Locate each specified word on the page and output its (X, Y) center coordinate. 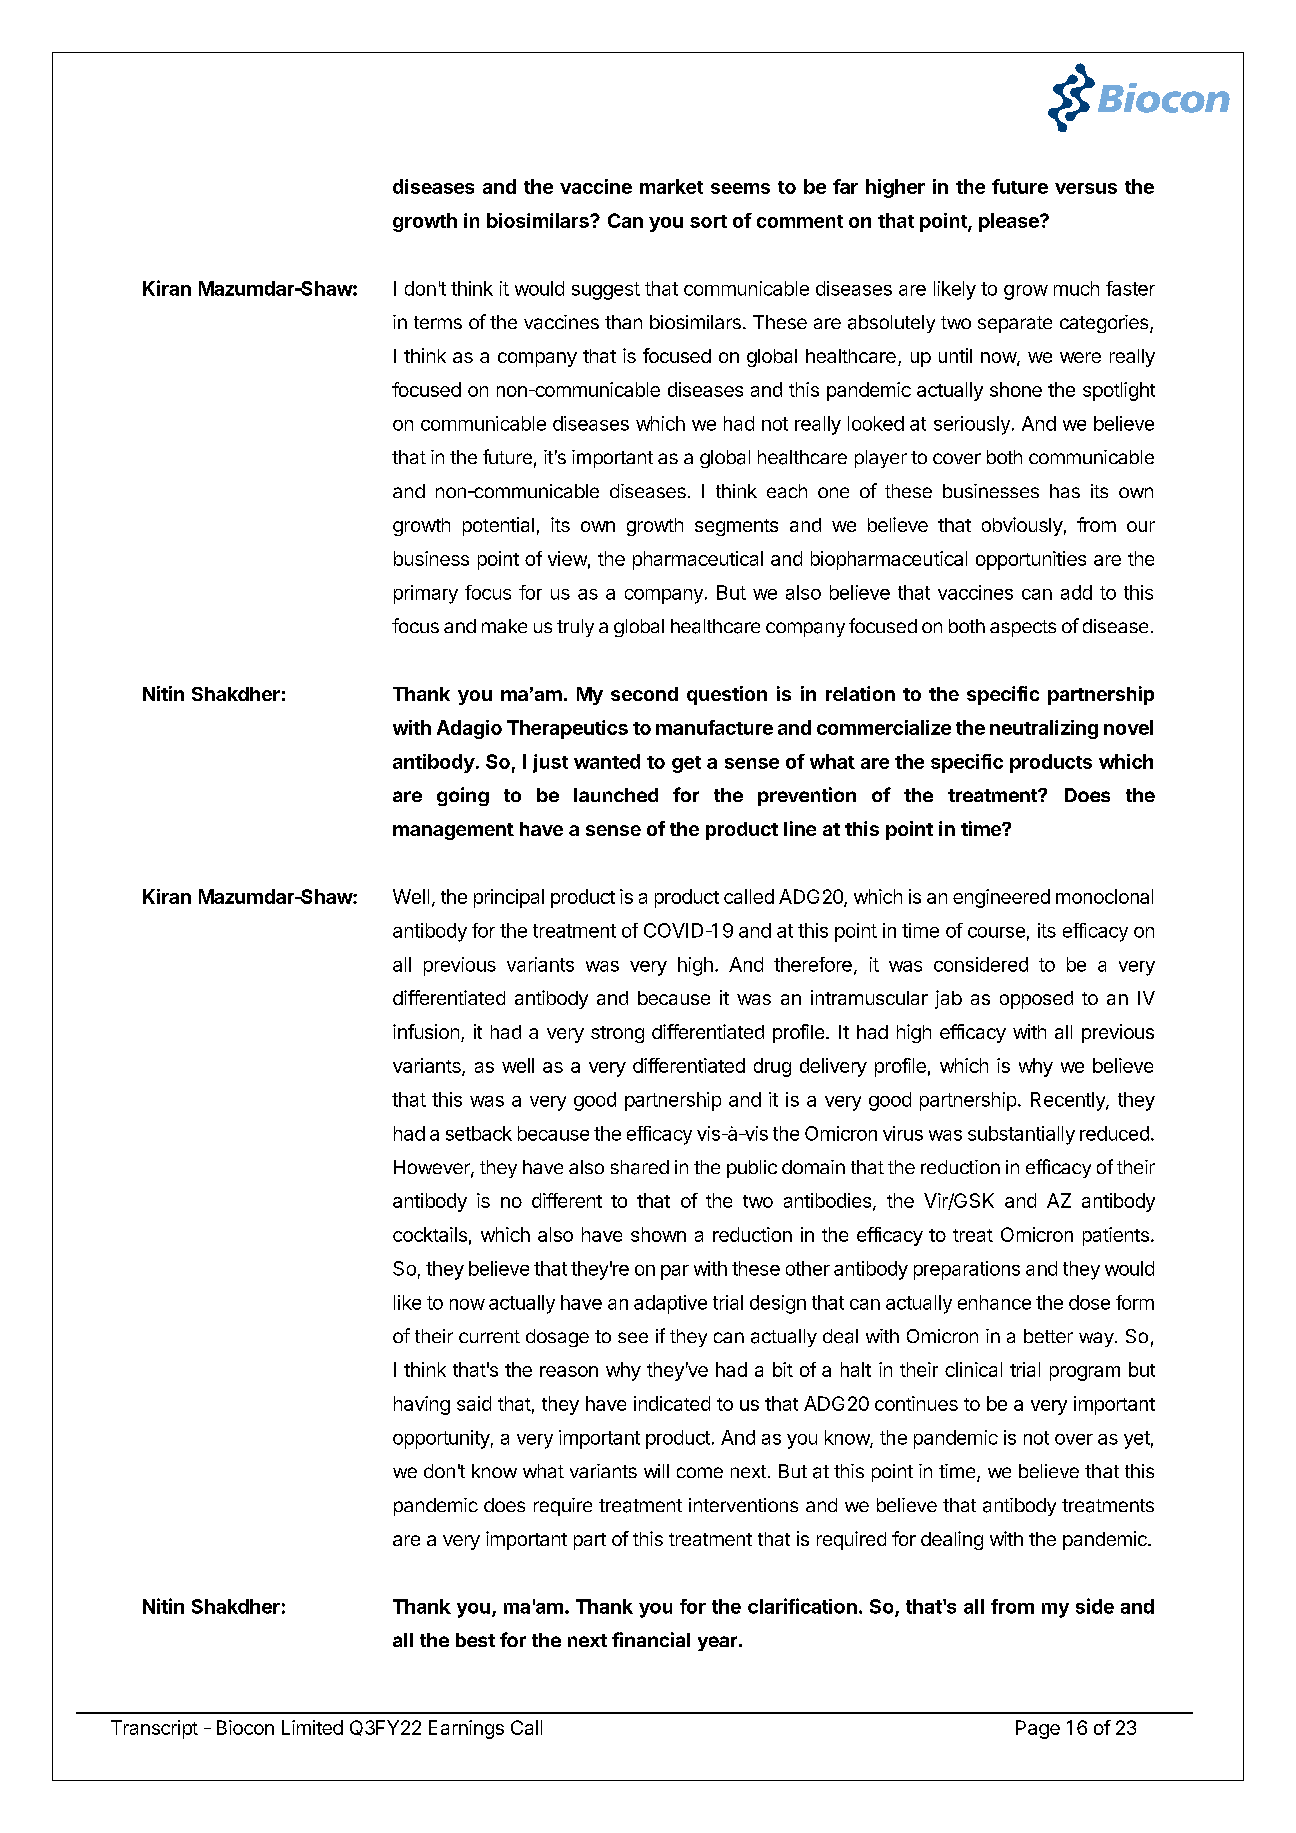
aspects (1023, 628)
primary (426, 594)
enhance (994, 1302)
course (996, 932)
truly (575, 628)
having (422, 1405)
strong (617, 1034)
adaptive (670, 1304)
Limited (312, 1727)
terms (438, 322)
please (1010, 222)
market (671, 186)
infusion (426, 1031)
